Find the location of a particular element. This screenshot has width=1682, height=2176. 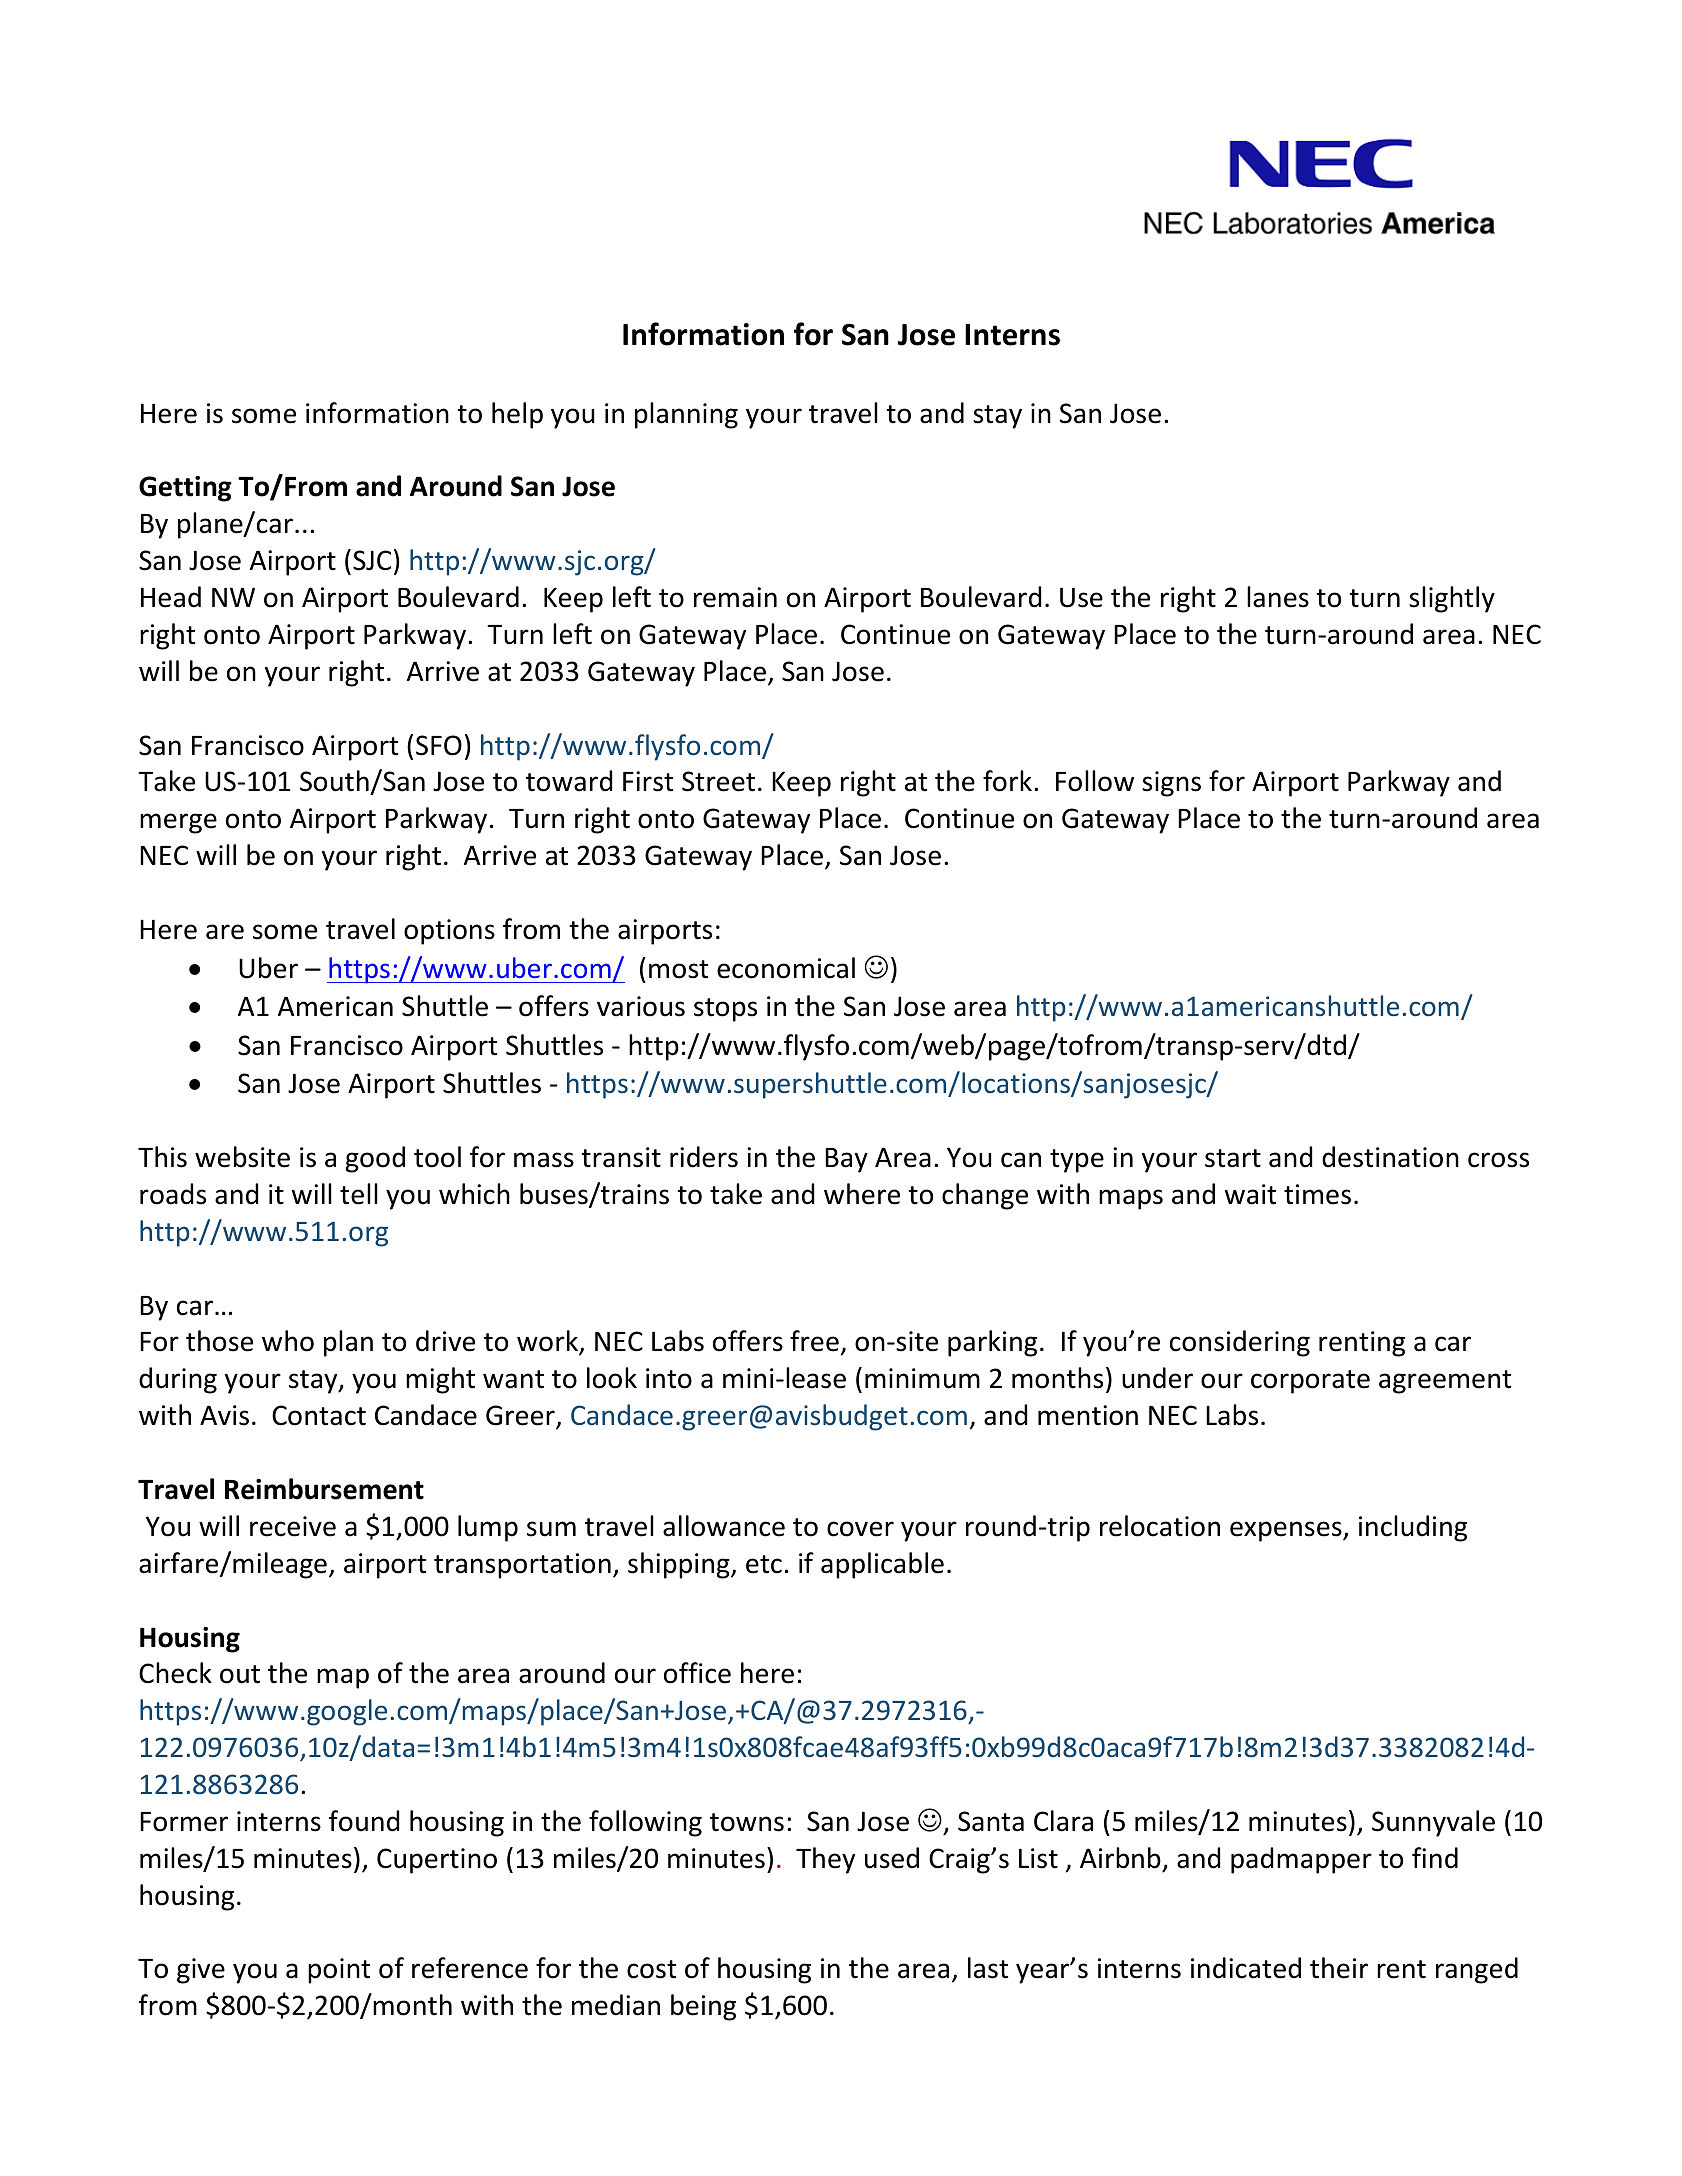

times is located at coordinates (1317, 1194).
